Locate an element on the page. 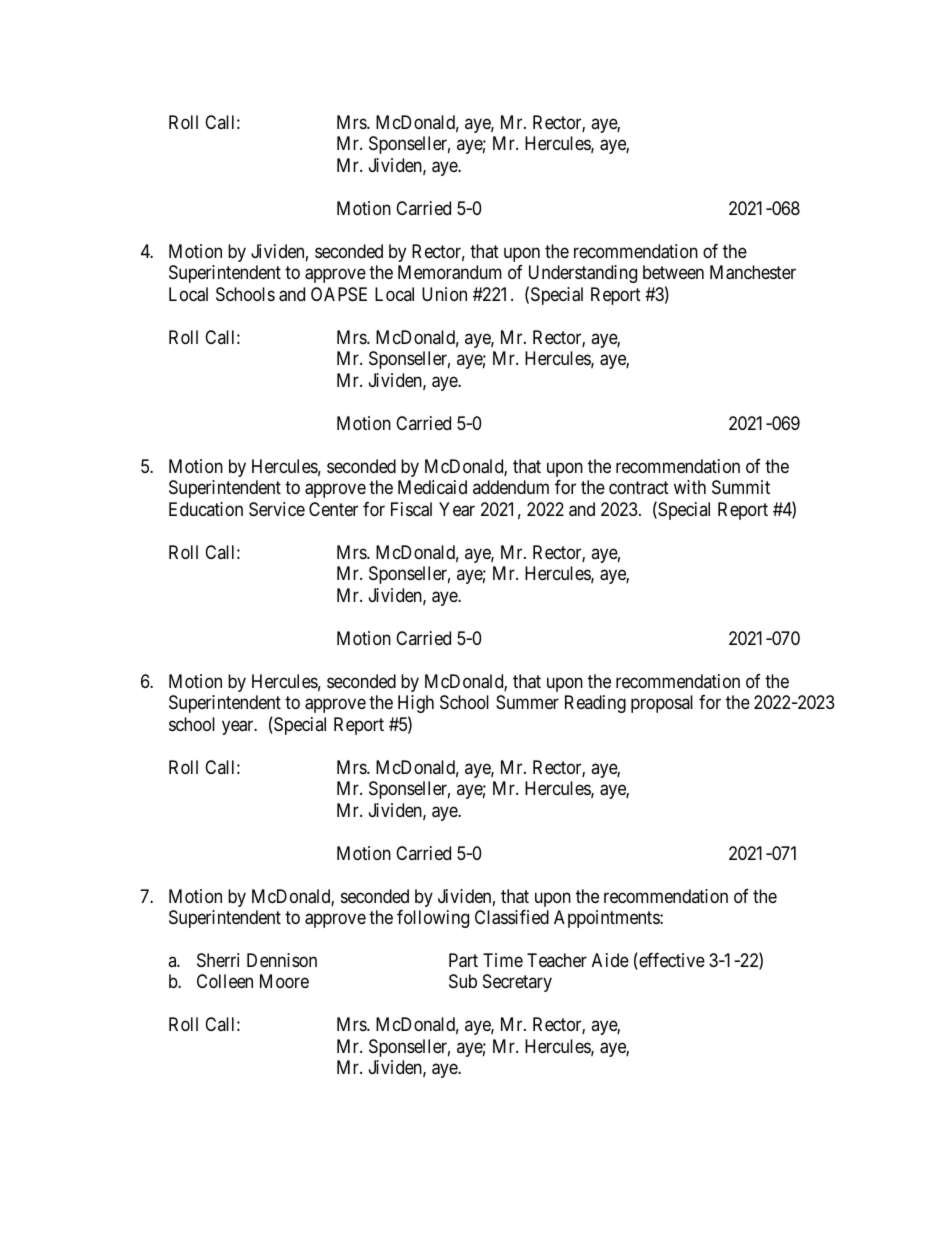 Image resolution: width=952 pixels, height=1233 pixels. Dennison is located at coordinates (282, 960).
